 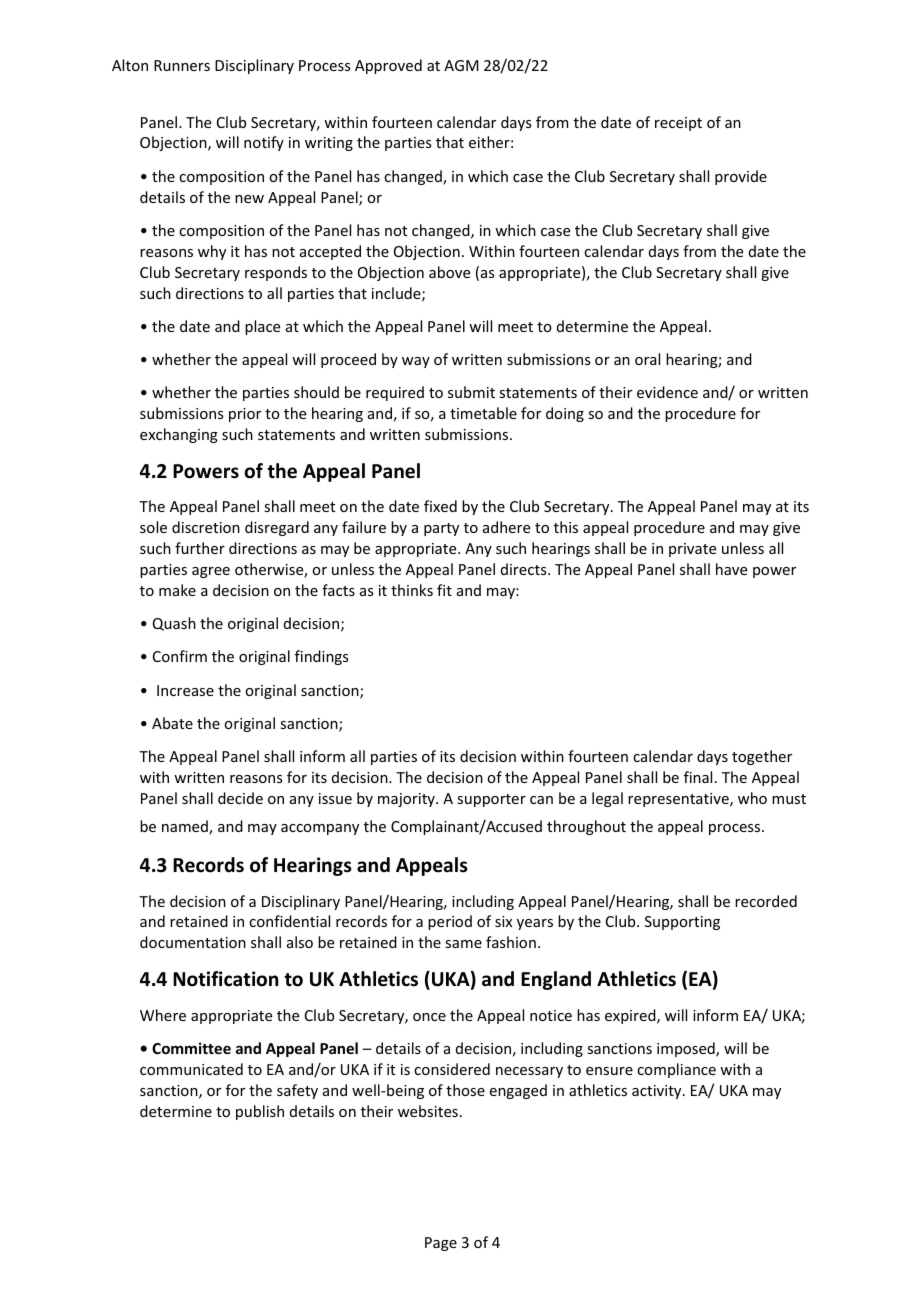 What do you see at coordinates (667, 392) in the document?
I see `evidence` at bounding box center [667, 392].
